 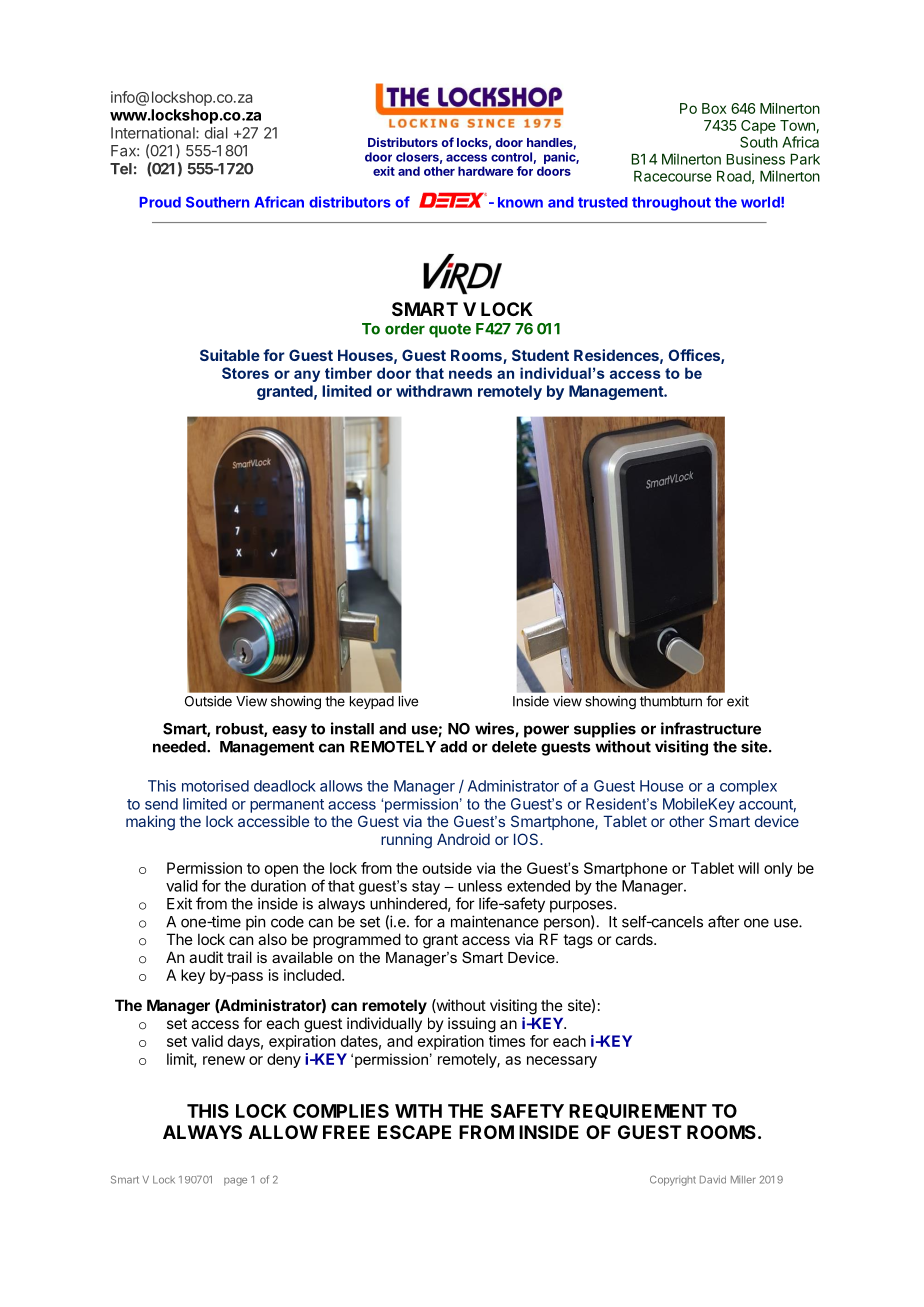 I want to click on unless, so click(x=480, y=886).
